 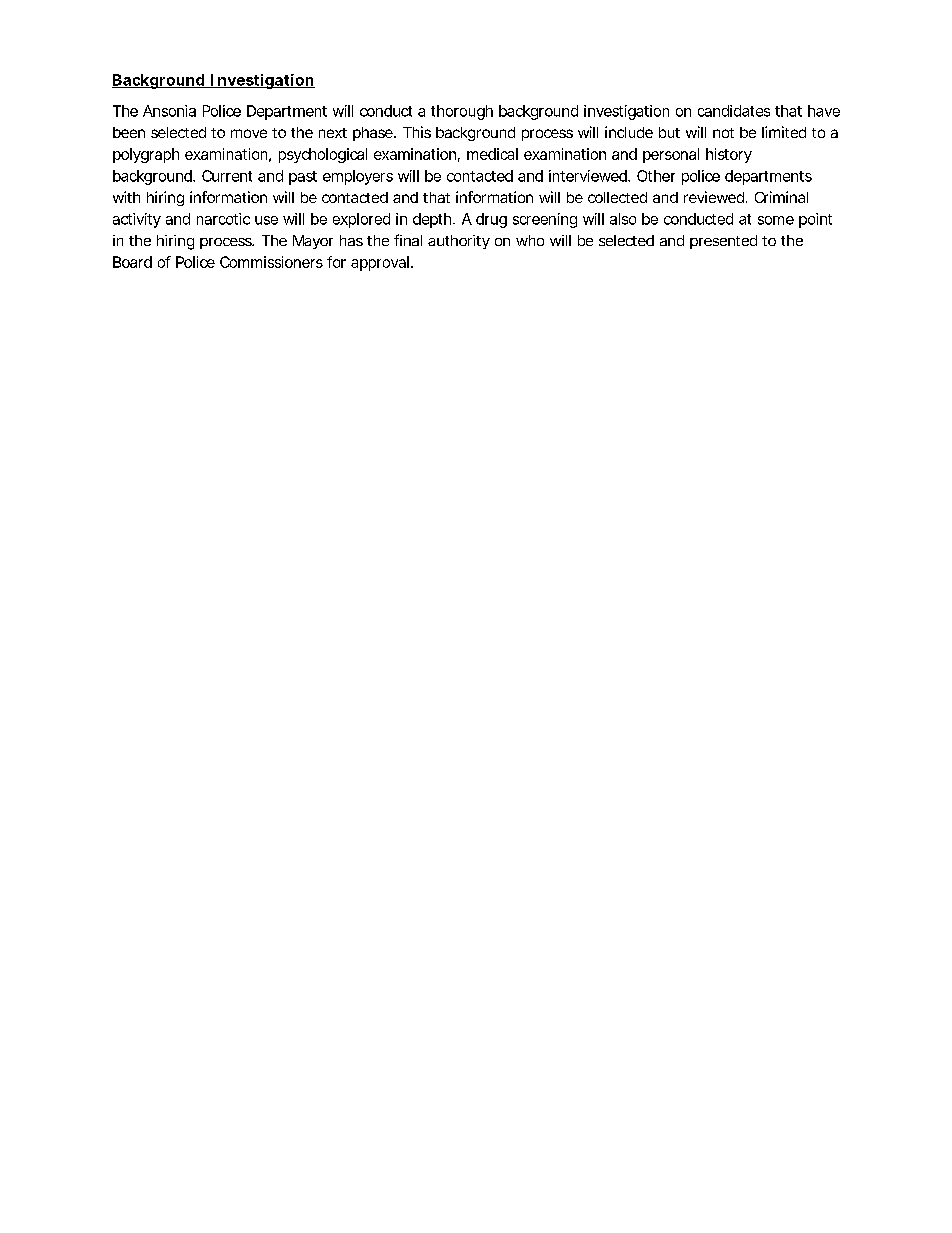 I want to click on presented, so click(x=723, y=242).
